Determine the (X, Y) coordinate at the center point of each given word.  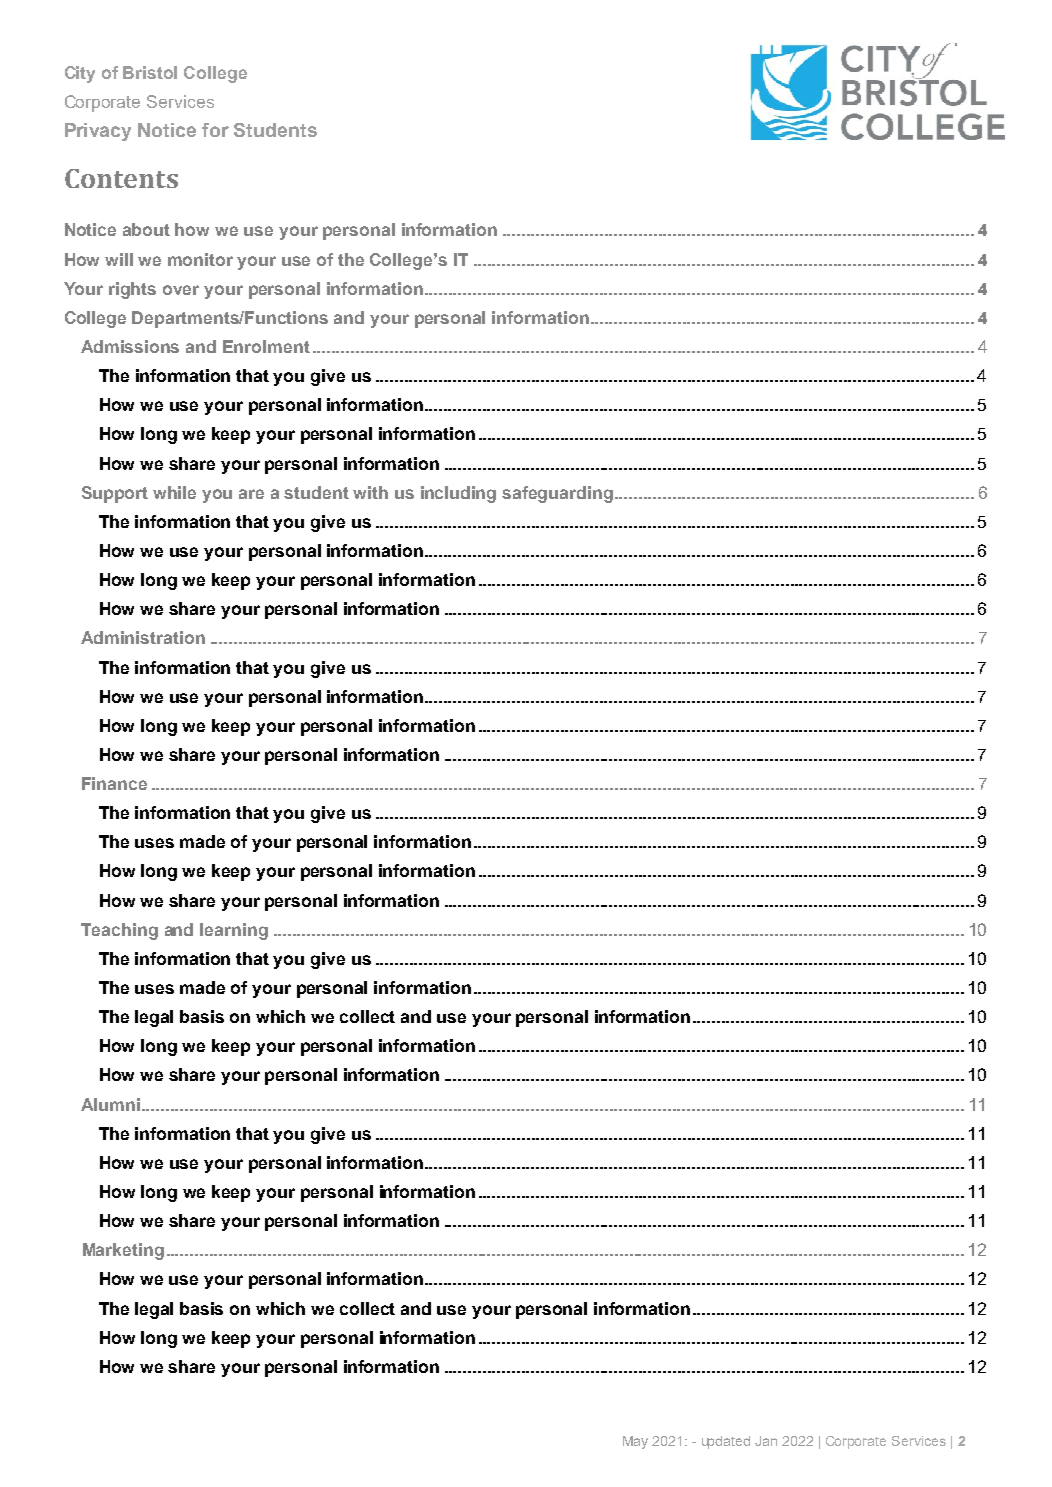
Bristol (150, 72)
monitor (200, 259)
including (458, 494)
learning (234, 931)
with (370, 492)
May (635, 1442)
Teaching (119, 931)
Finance (114, 783)
